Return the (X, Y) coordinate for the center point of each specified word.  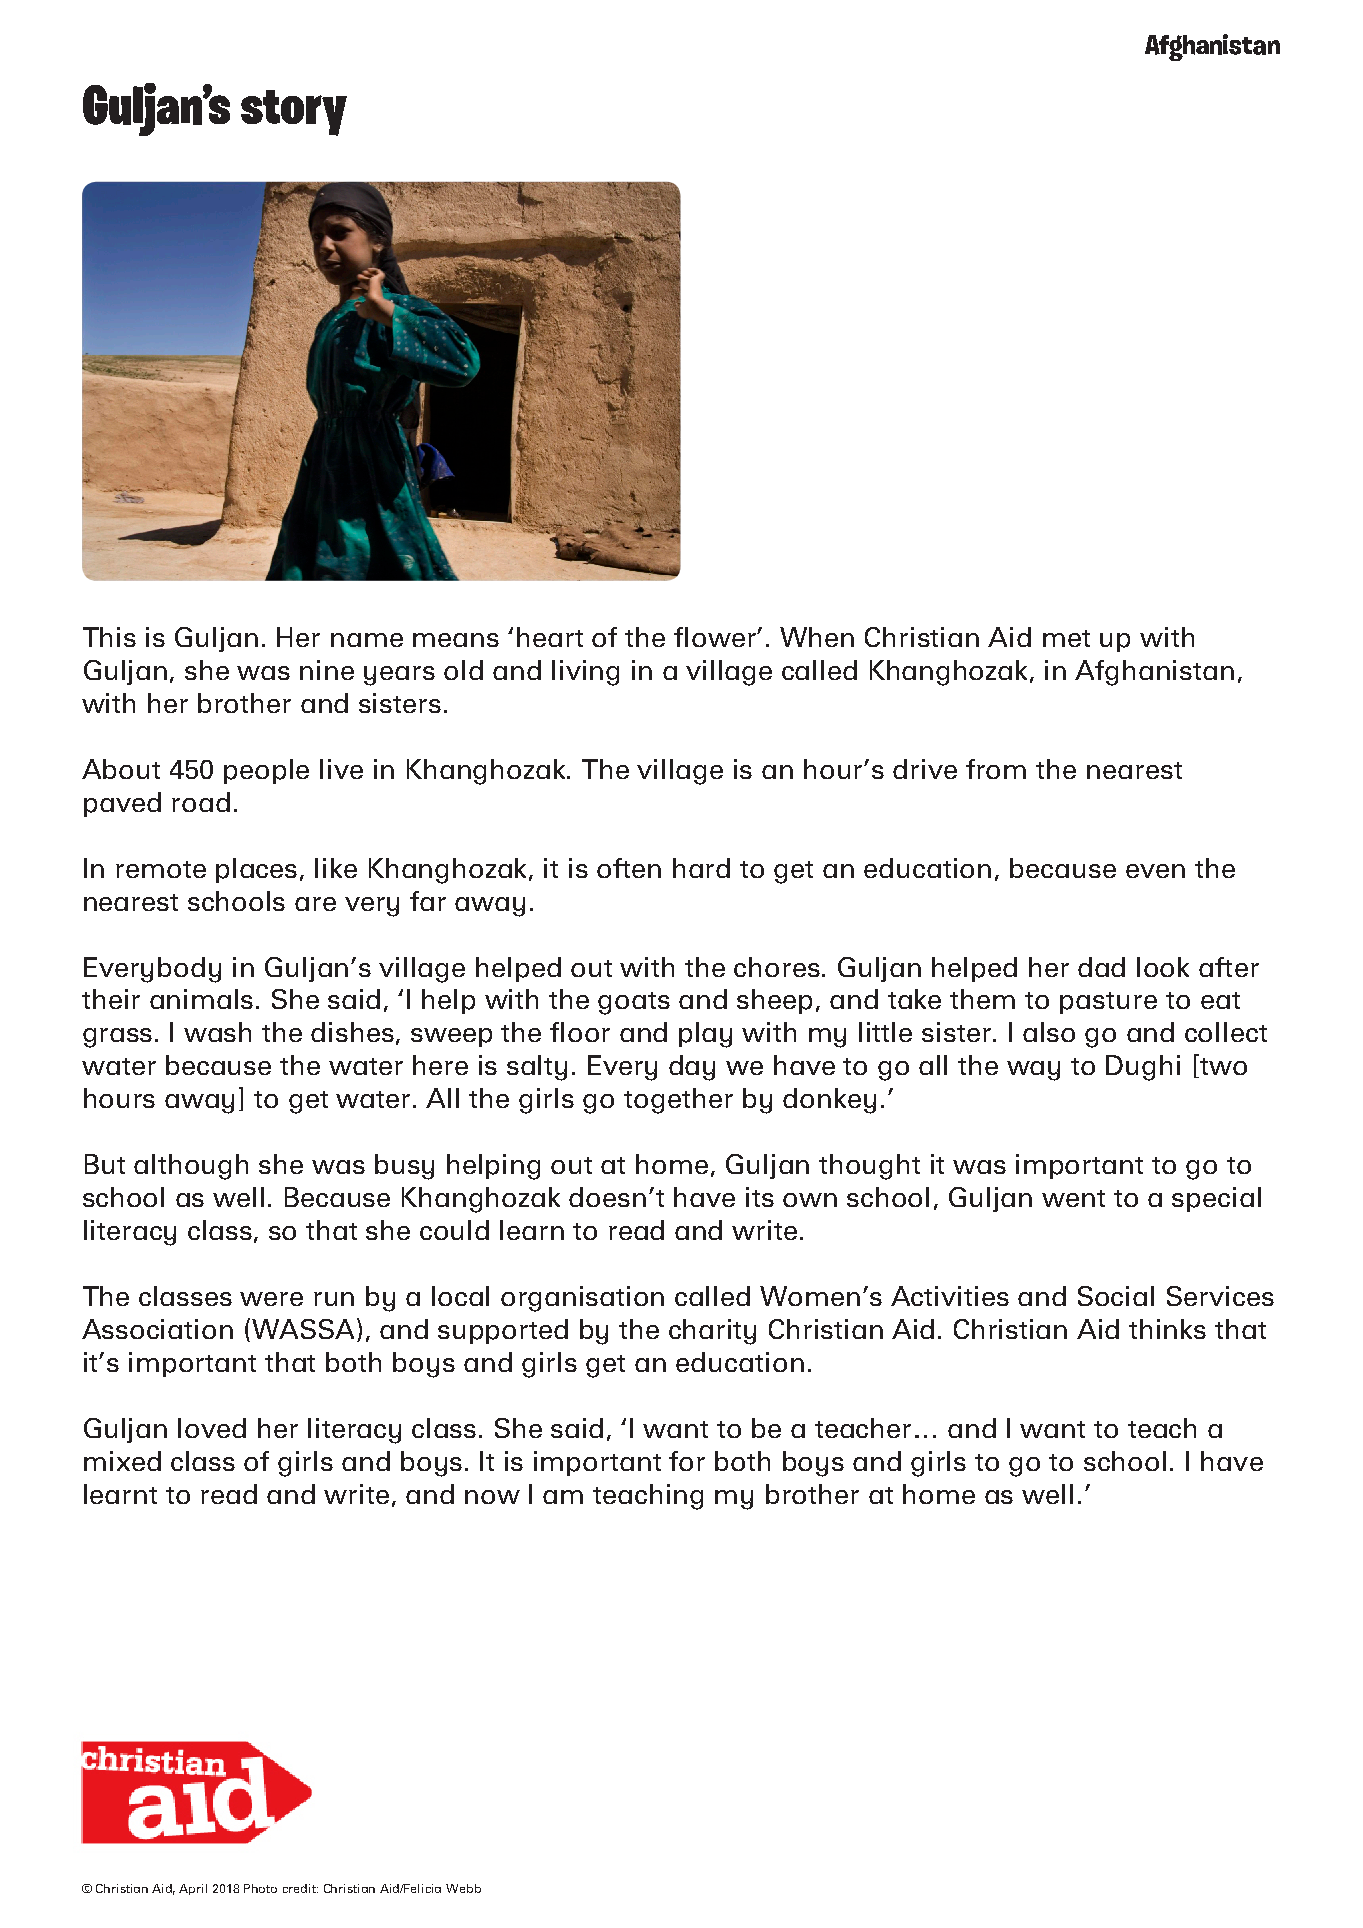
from (996, 769)
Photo (260, 1888)
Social (1116, 1296)
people (266, 771)
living (585, 673)
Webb (463, 1888)
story (294, 113)
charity (712, 1332)
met (1066, 638)
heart (550, 637)
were (271, 1299)
